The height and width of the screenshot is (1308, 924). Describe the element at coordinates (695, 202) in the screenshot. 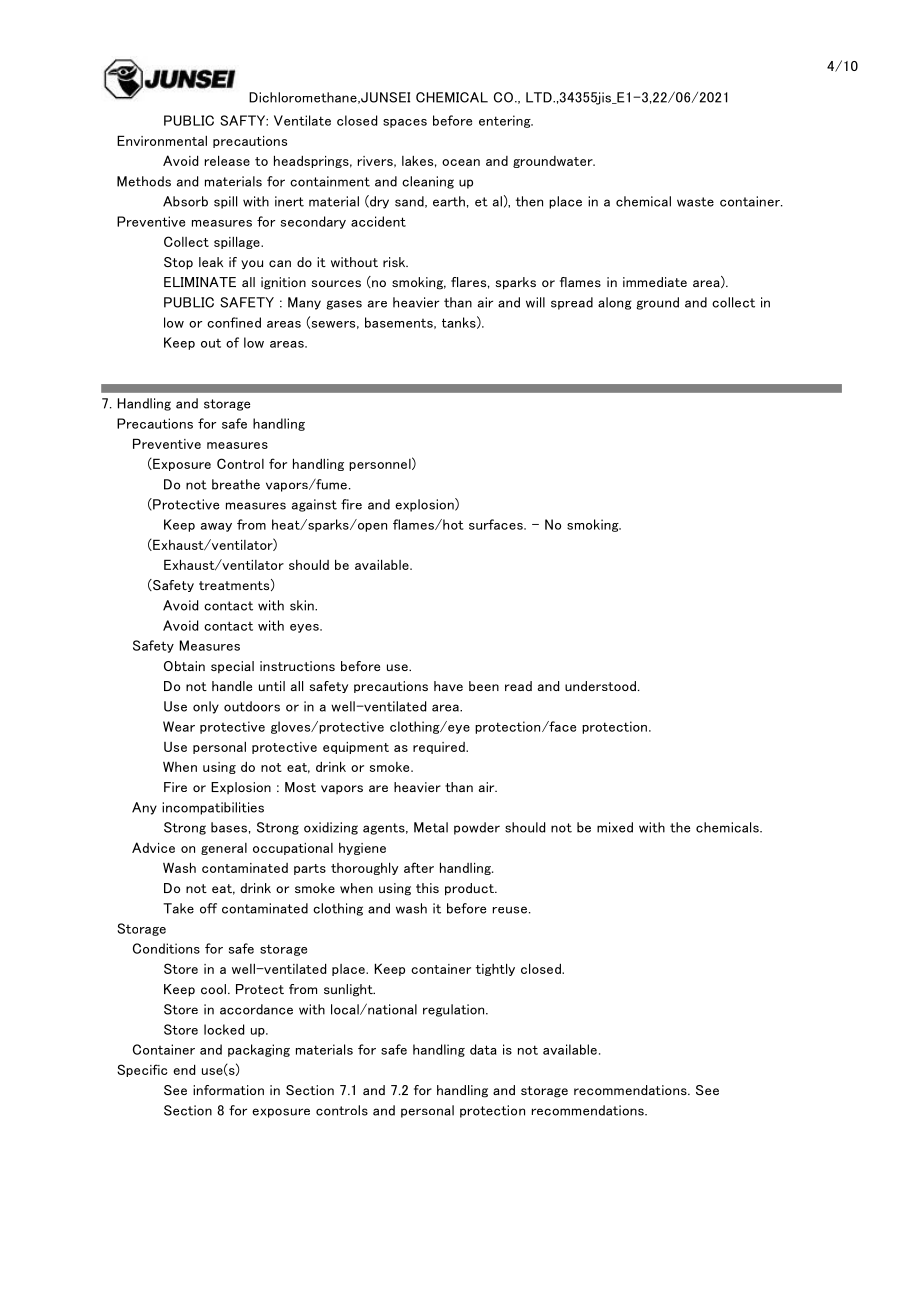

I see `waste` at that location.
